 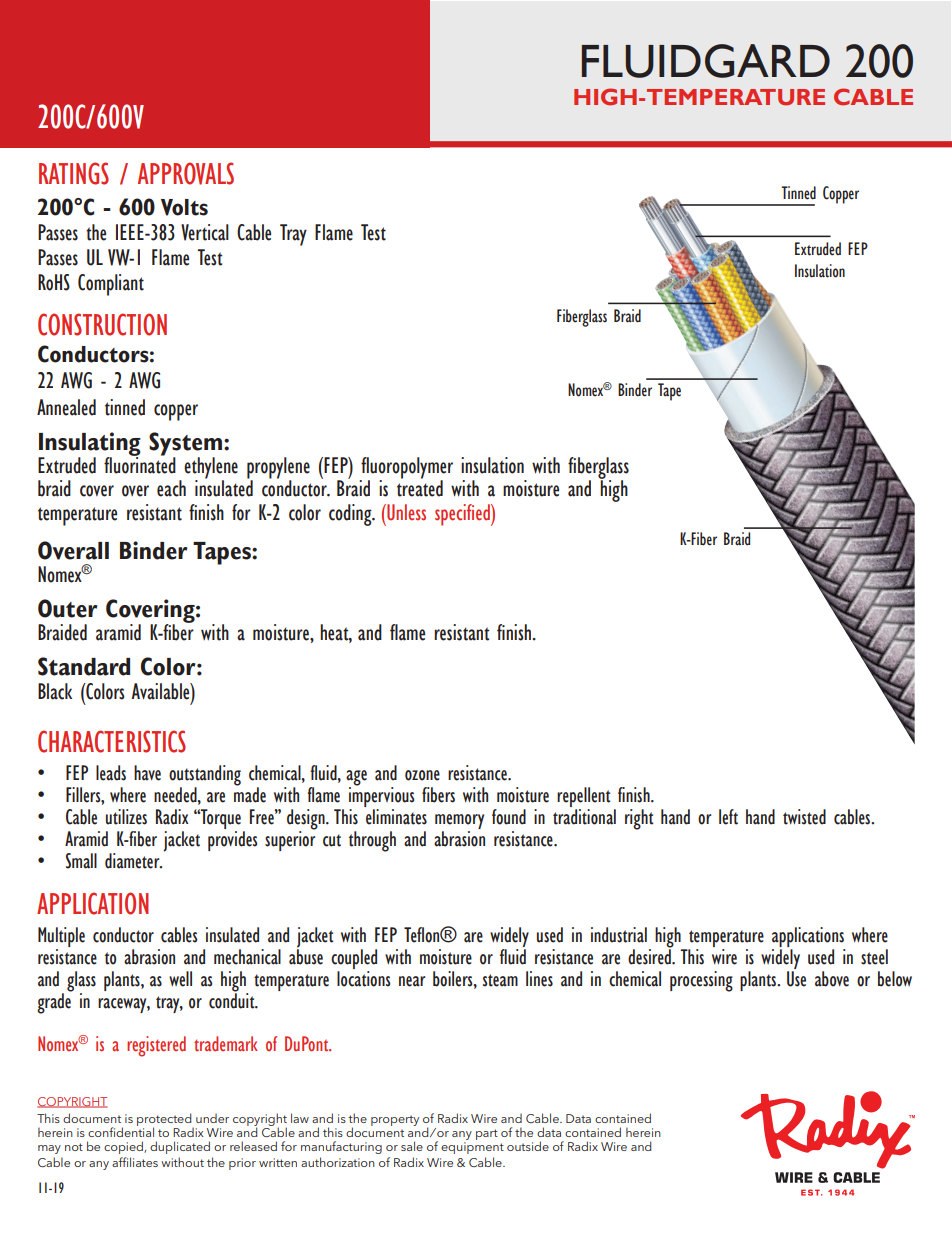 I want to click on outside, so click(x=528, y=1146).
